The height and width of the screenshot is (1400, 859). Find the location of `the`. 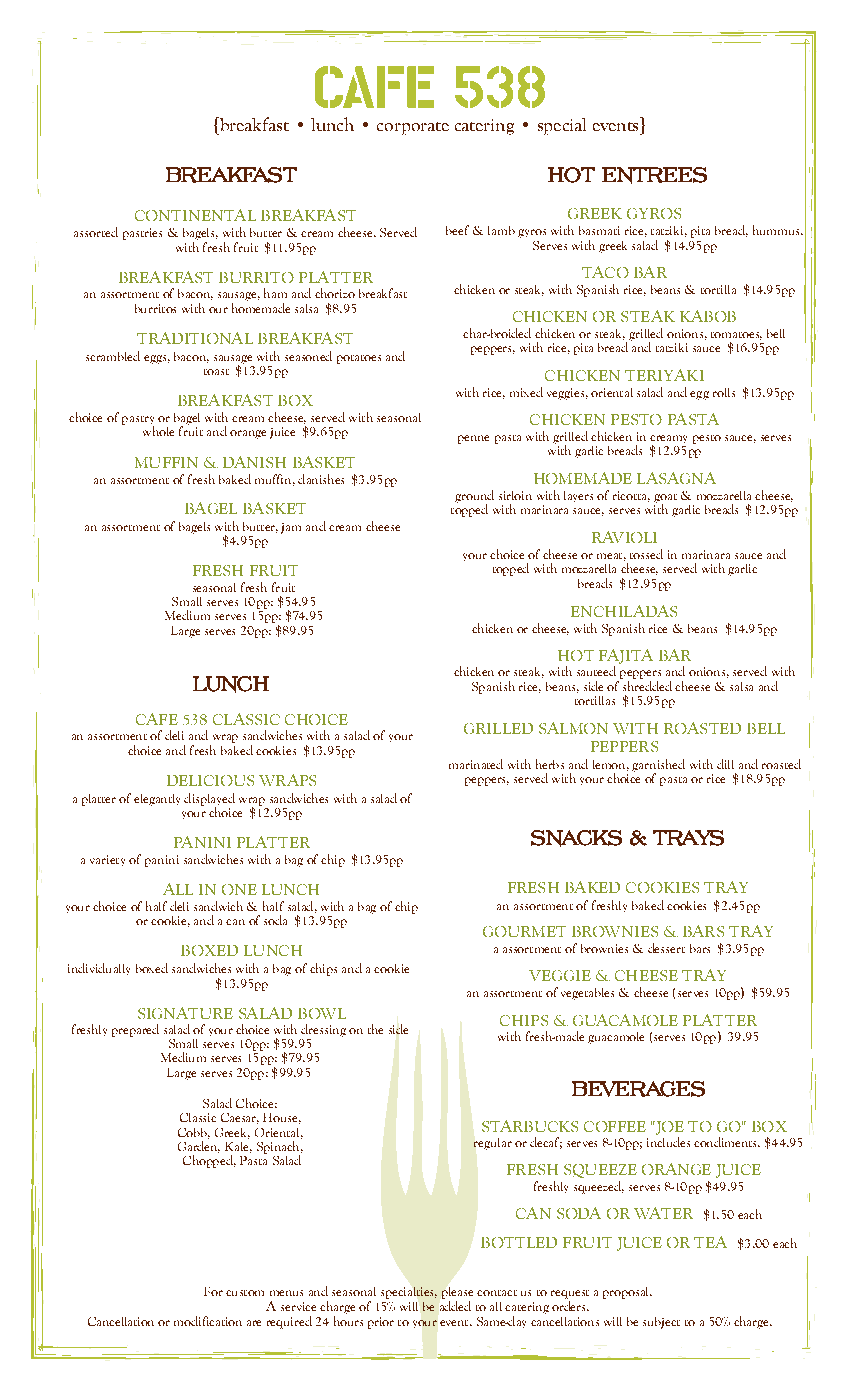

the is located at coordinates (375, 1029).
